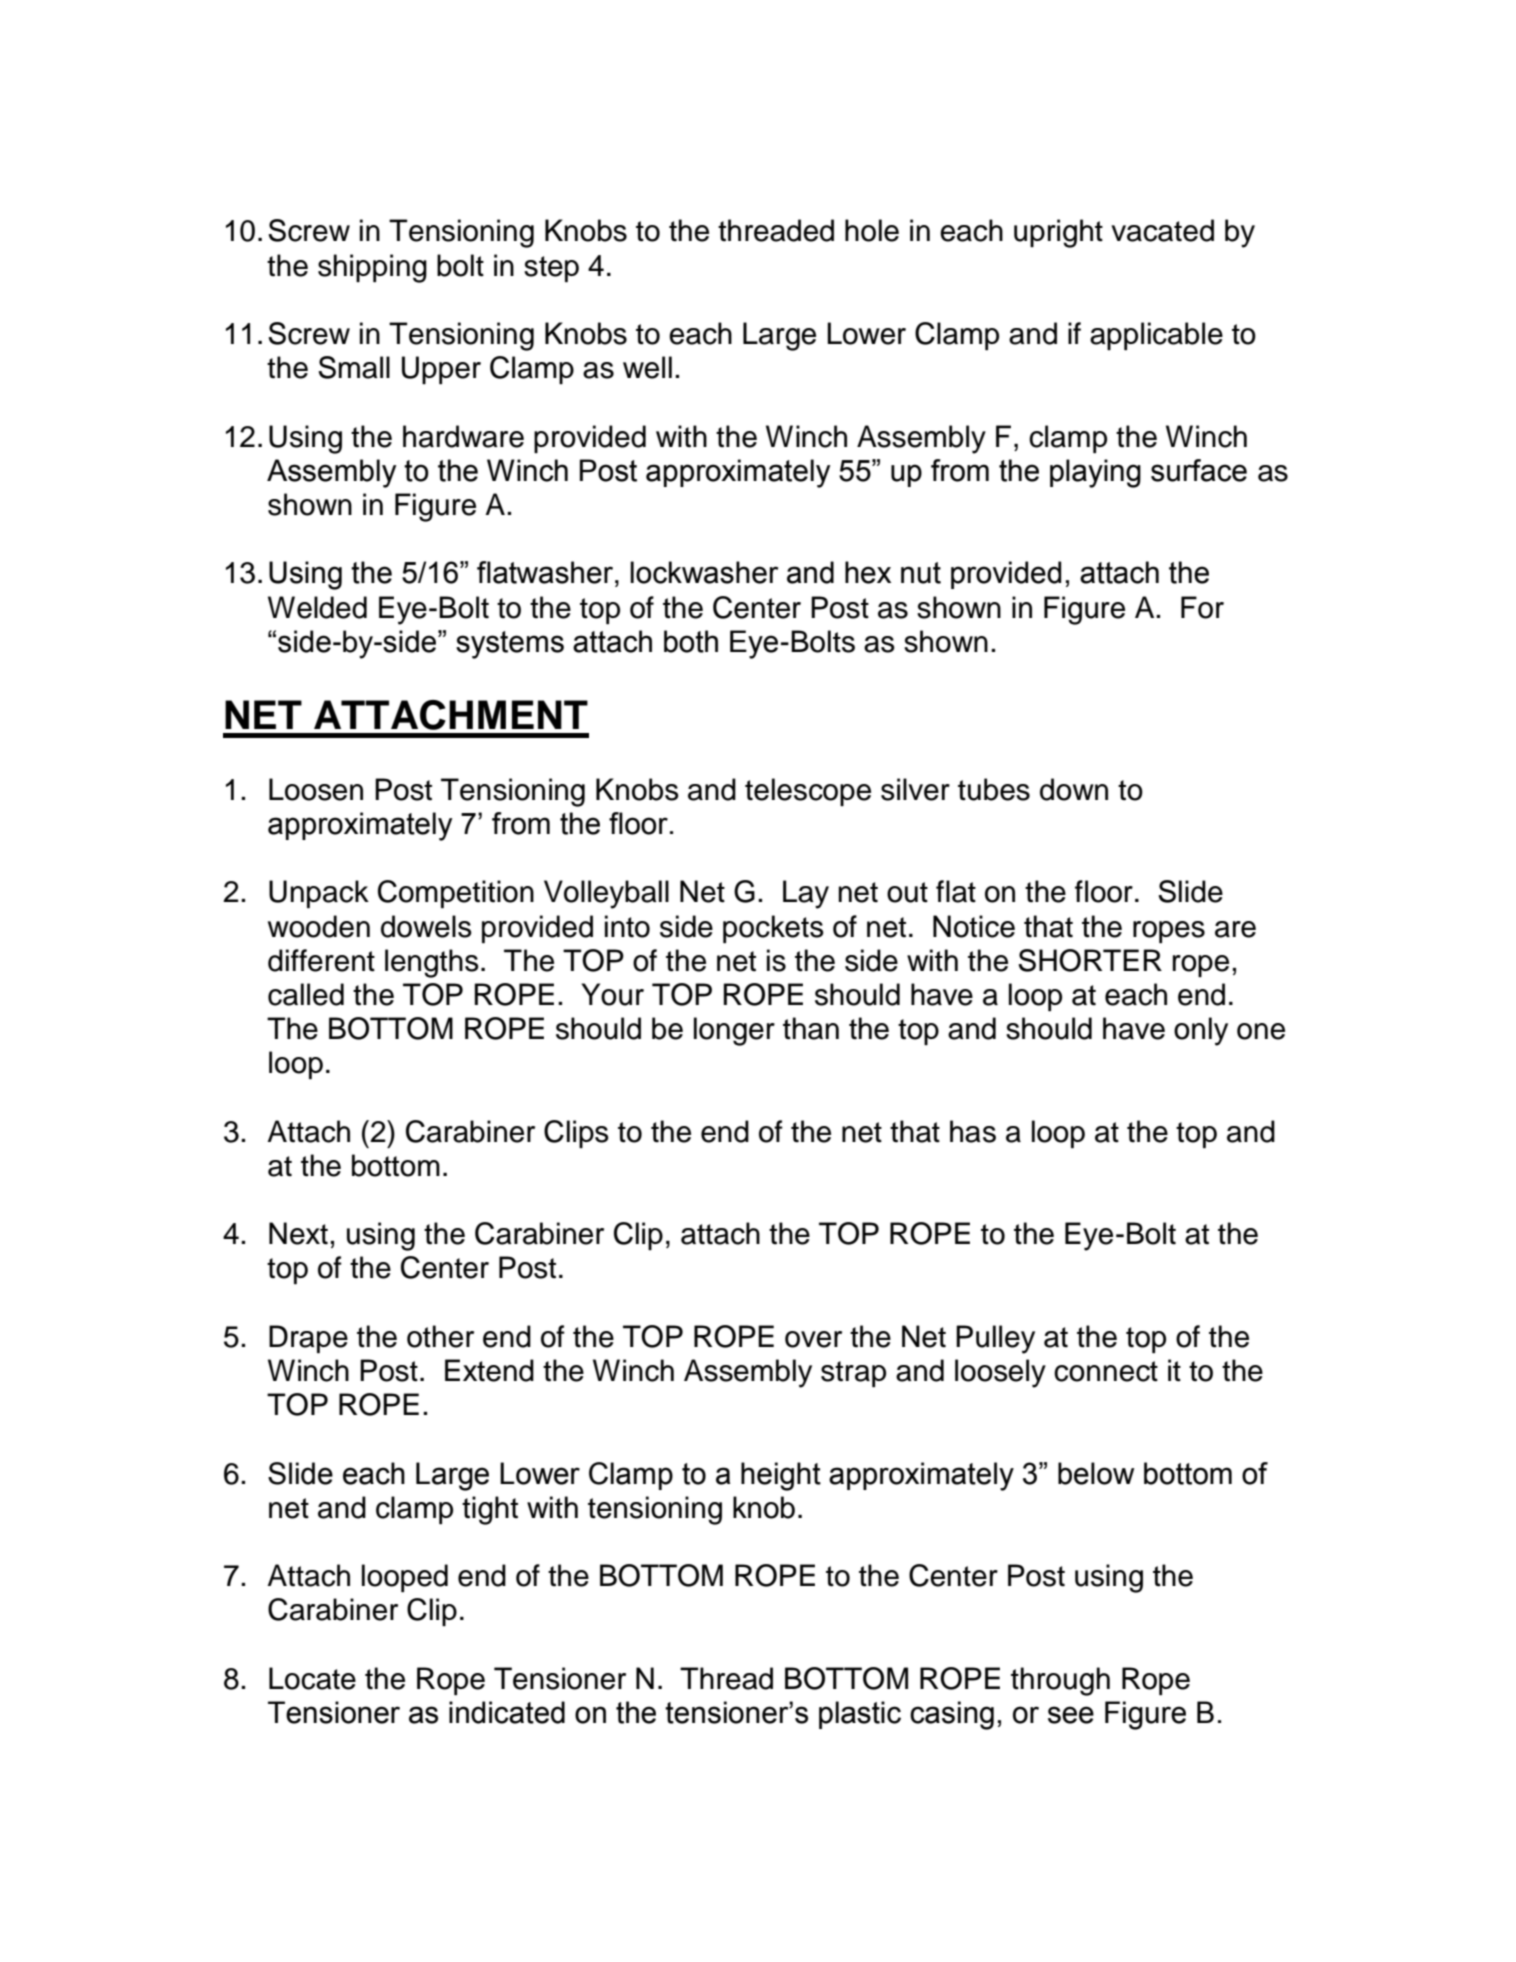 The width and height of the screenshot is (1516, 1962). What do you see at coordinates (298, 1233) in the screenshot?
I see `Next` at bounding box center [298, 1233].
